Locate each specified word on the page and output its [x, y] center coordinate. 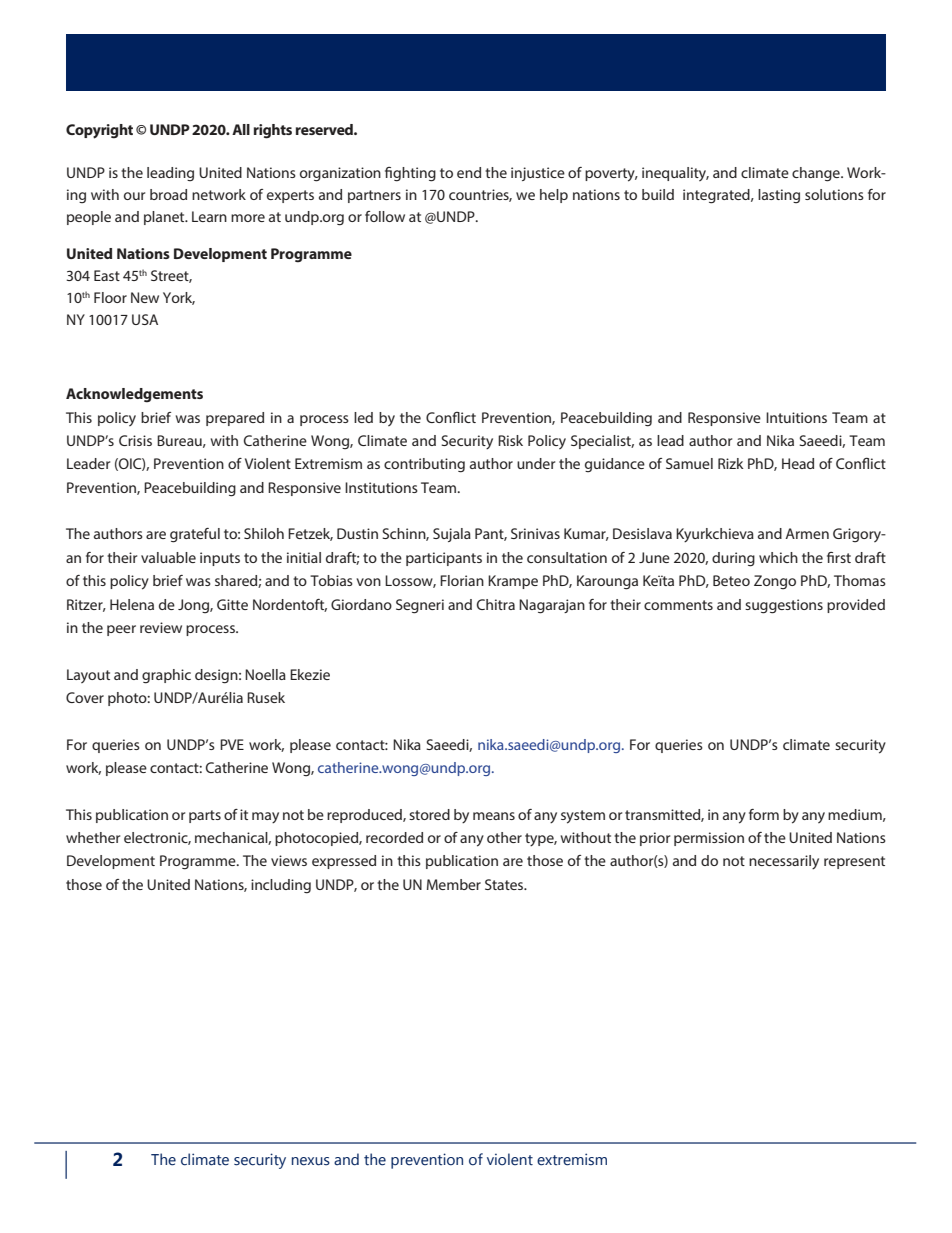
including [281, 886]
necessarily [784, 862]
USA [145, 319]
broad [168, 194]
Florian [462, 580]
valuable [168, 557]
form [764, 814]
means [494, 816]
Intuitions [796, 417]
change [817, 174]
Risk [510, 440]
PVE [232, 744]
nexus [311, 1161]
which [778, 557]
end [469, 172]
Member [454, 884]
